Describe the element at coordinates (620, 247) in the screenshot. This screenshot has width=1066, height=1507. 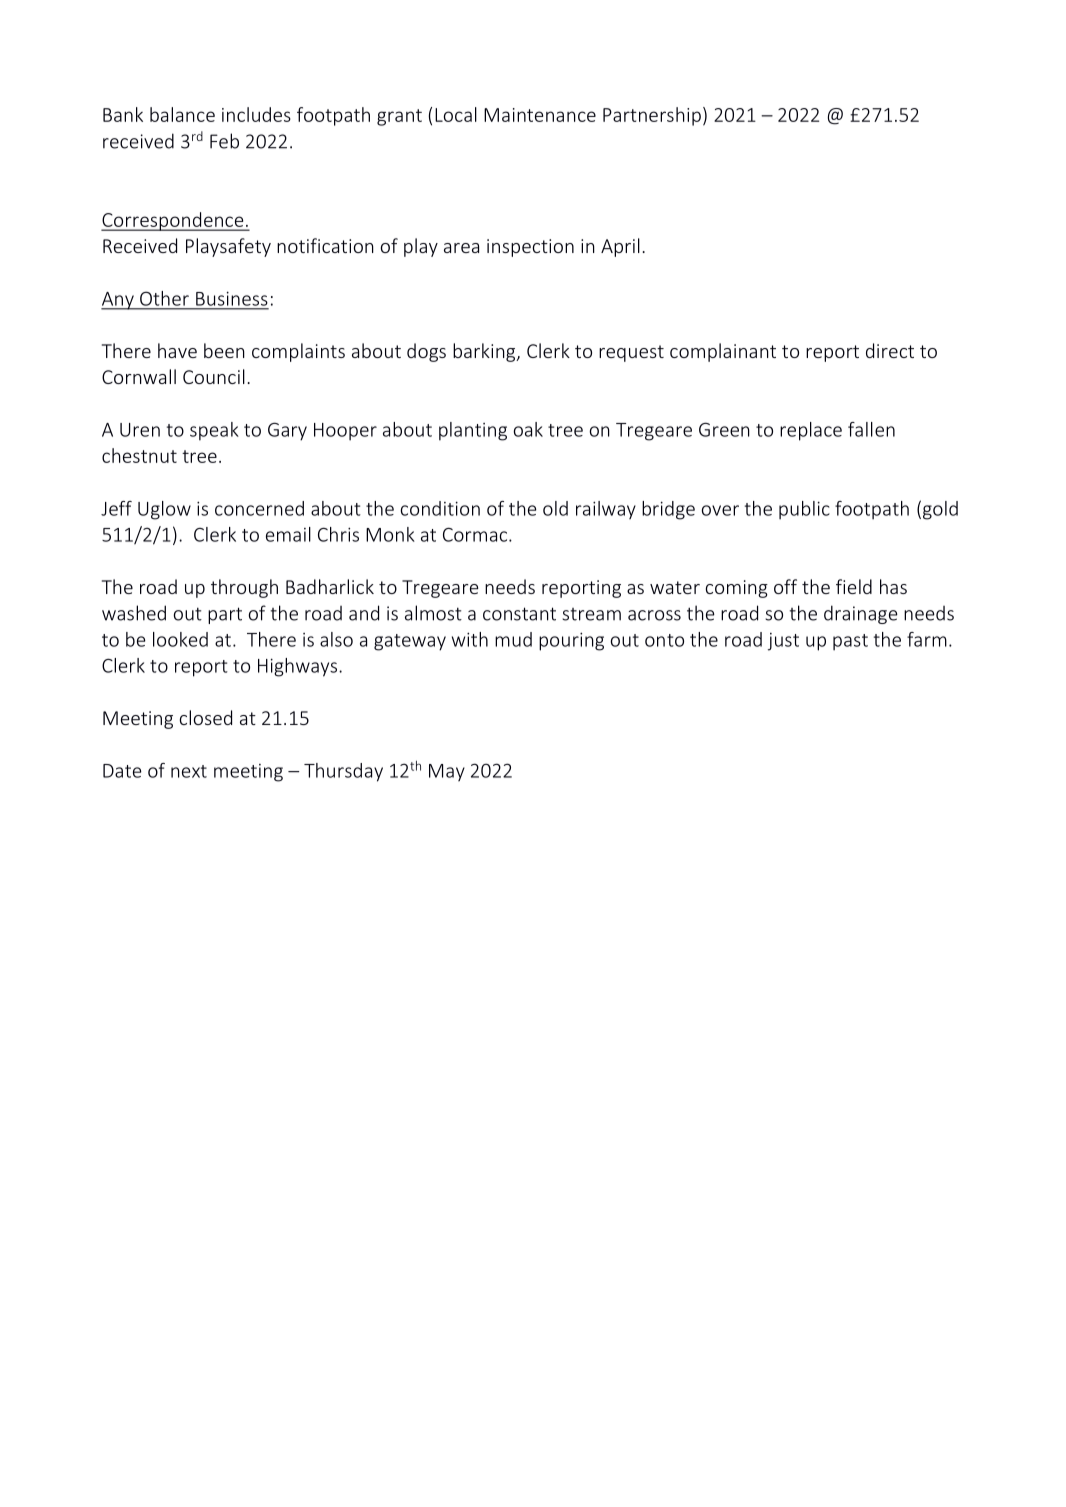
I see `April` at that location.
